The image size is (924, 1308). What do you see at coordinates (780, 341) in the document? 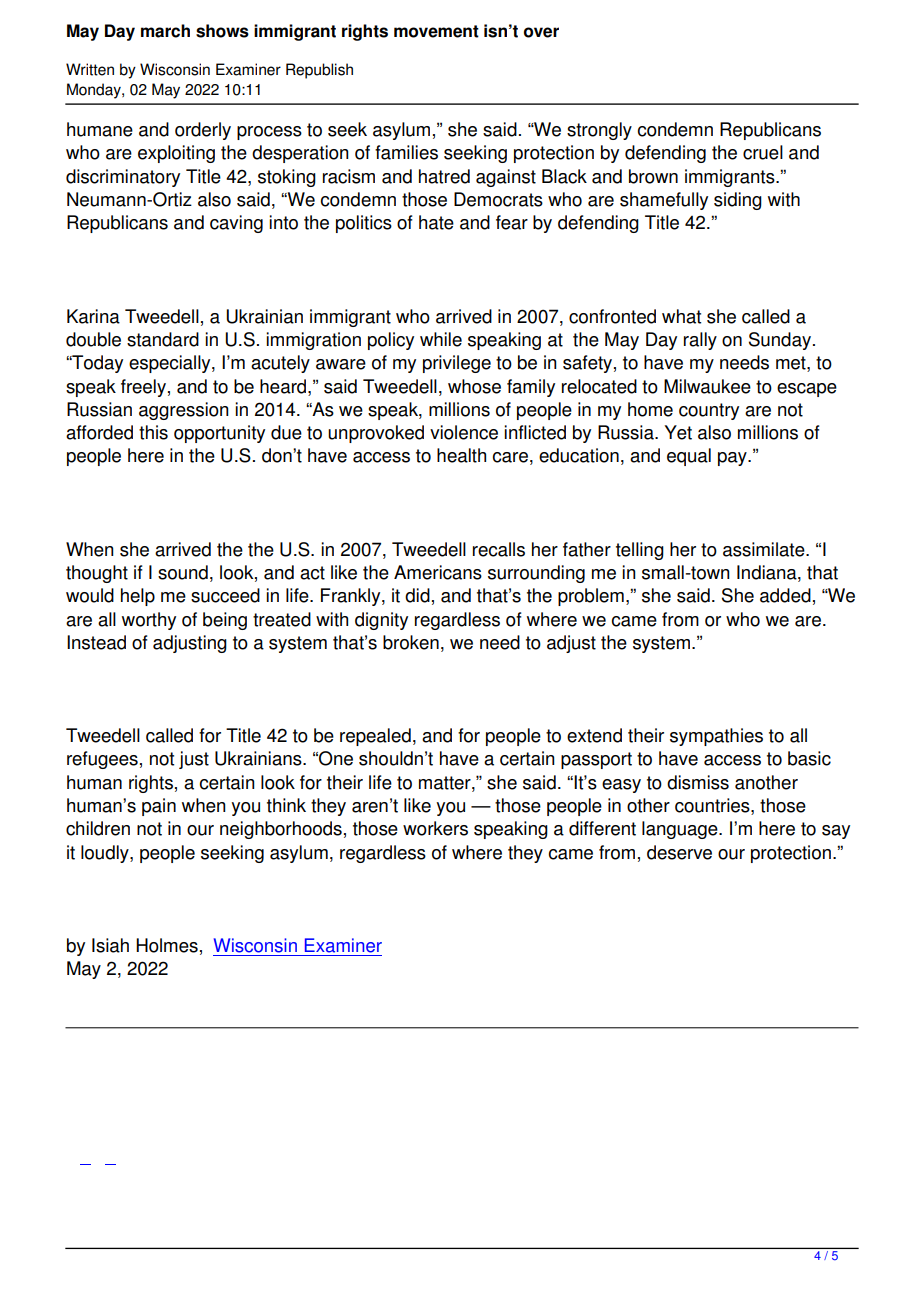
I see `Sunday` at bounding box center [780, 341].
